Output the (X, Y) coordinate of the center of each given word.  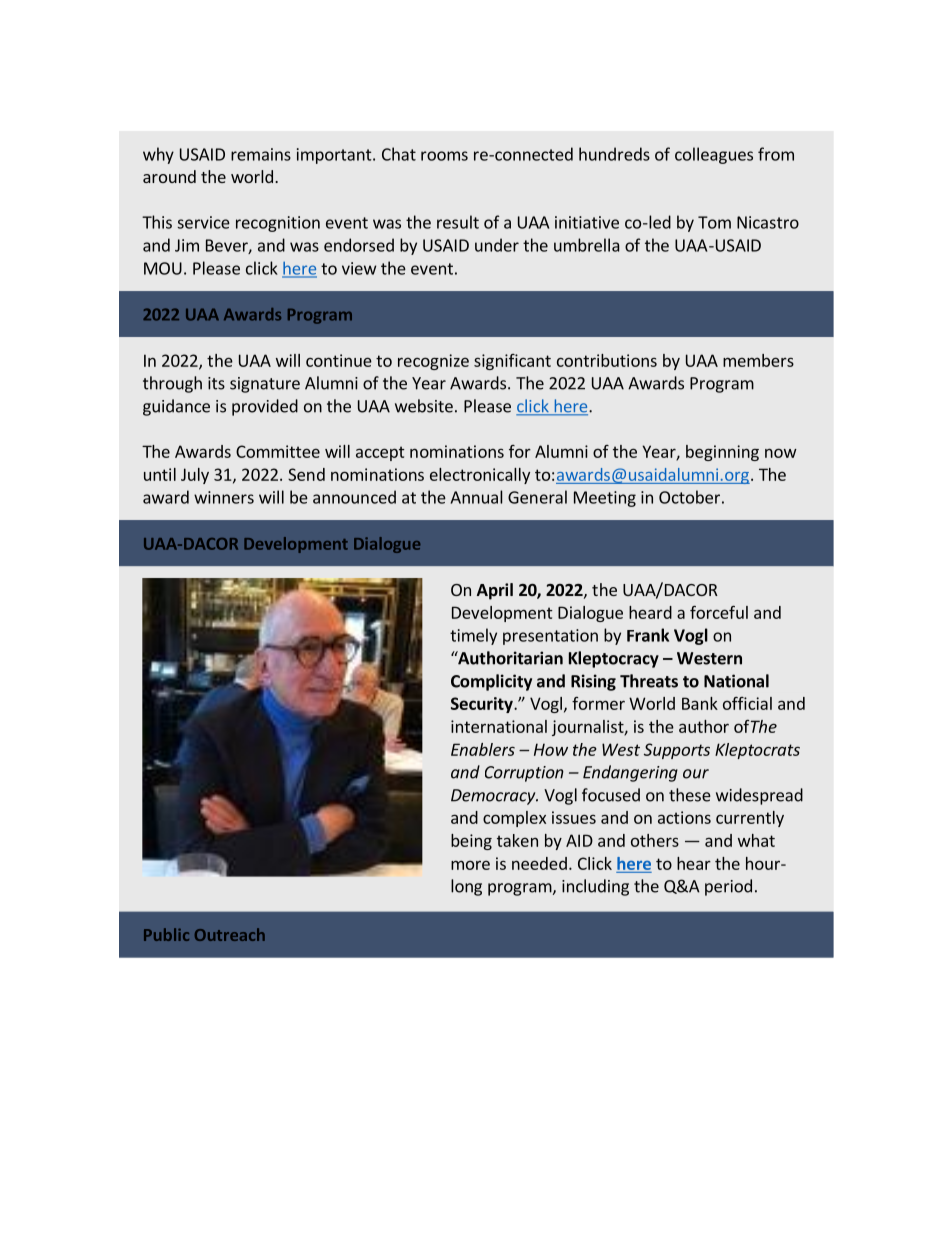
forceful (719, 612)
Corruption (524, 774)
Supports (677, 751)
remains (261, 154)
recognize (433, 362)
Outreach (230, 934)
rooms (444, 156)
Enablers (483, 749)
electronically (480, 476)
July (195, 476)
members (758, 360)
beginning (722, 453)
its (216, 383)
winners (224, 497)
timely (473, 636)
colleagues (714, 155)
